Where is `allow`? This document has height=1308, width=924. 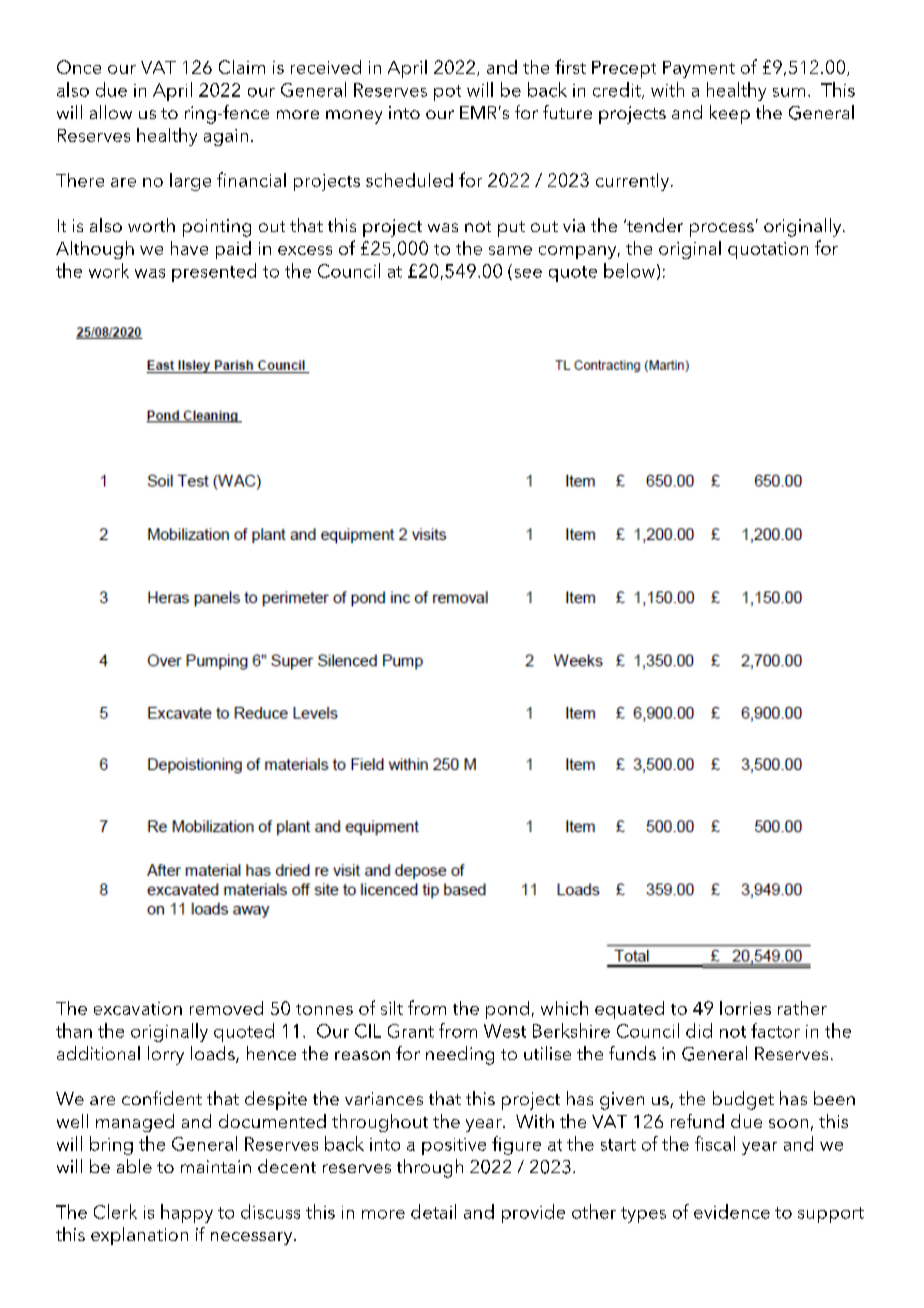
allow is located at coordinates (111, 112).
